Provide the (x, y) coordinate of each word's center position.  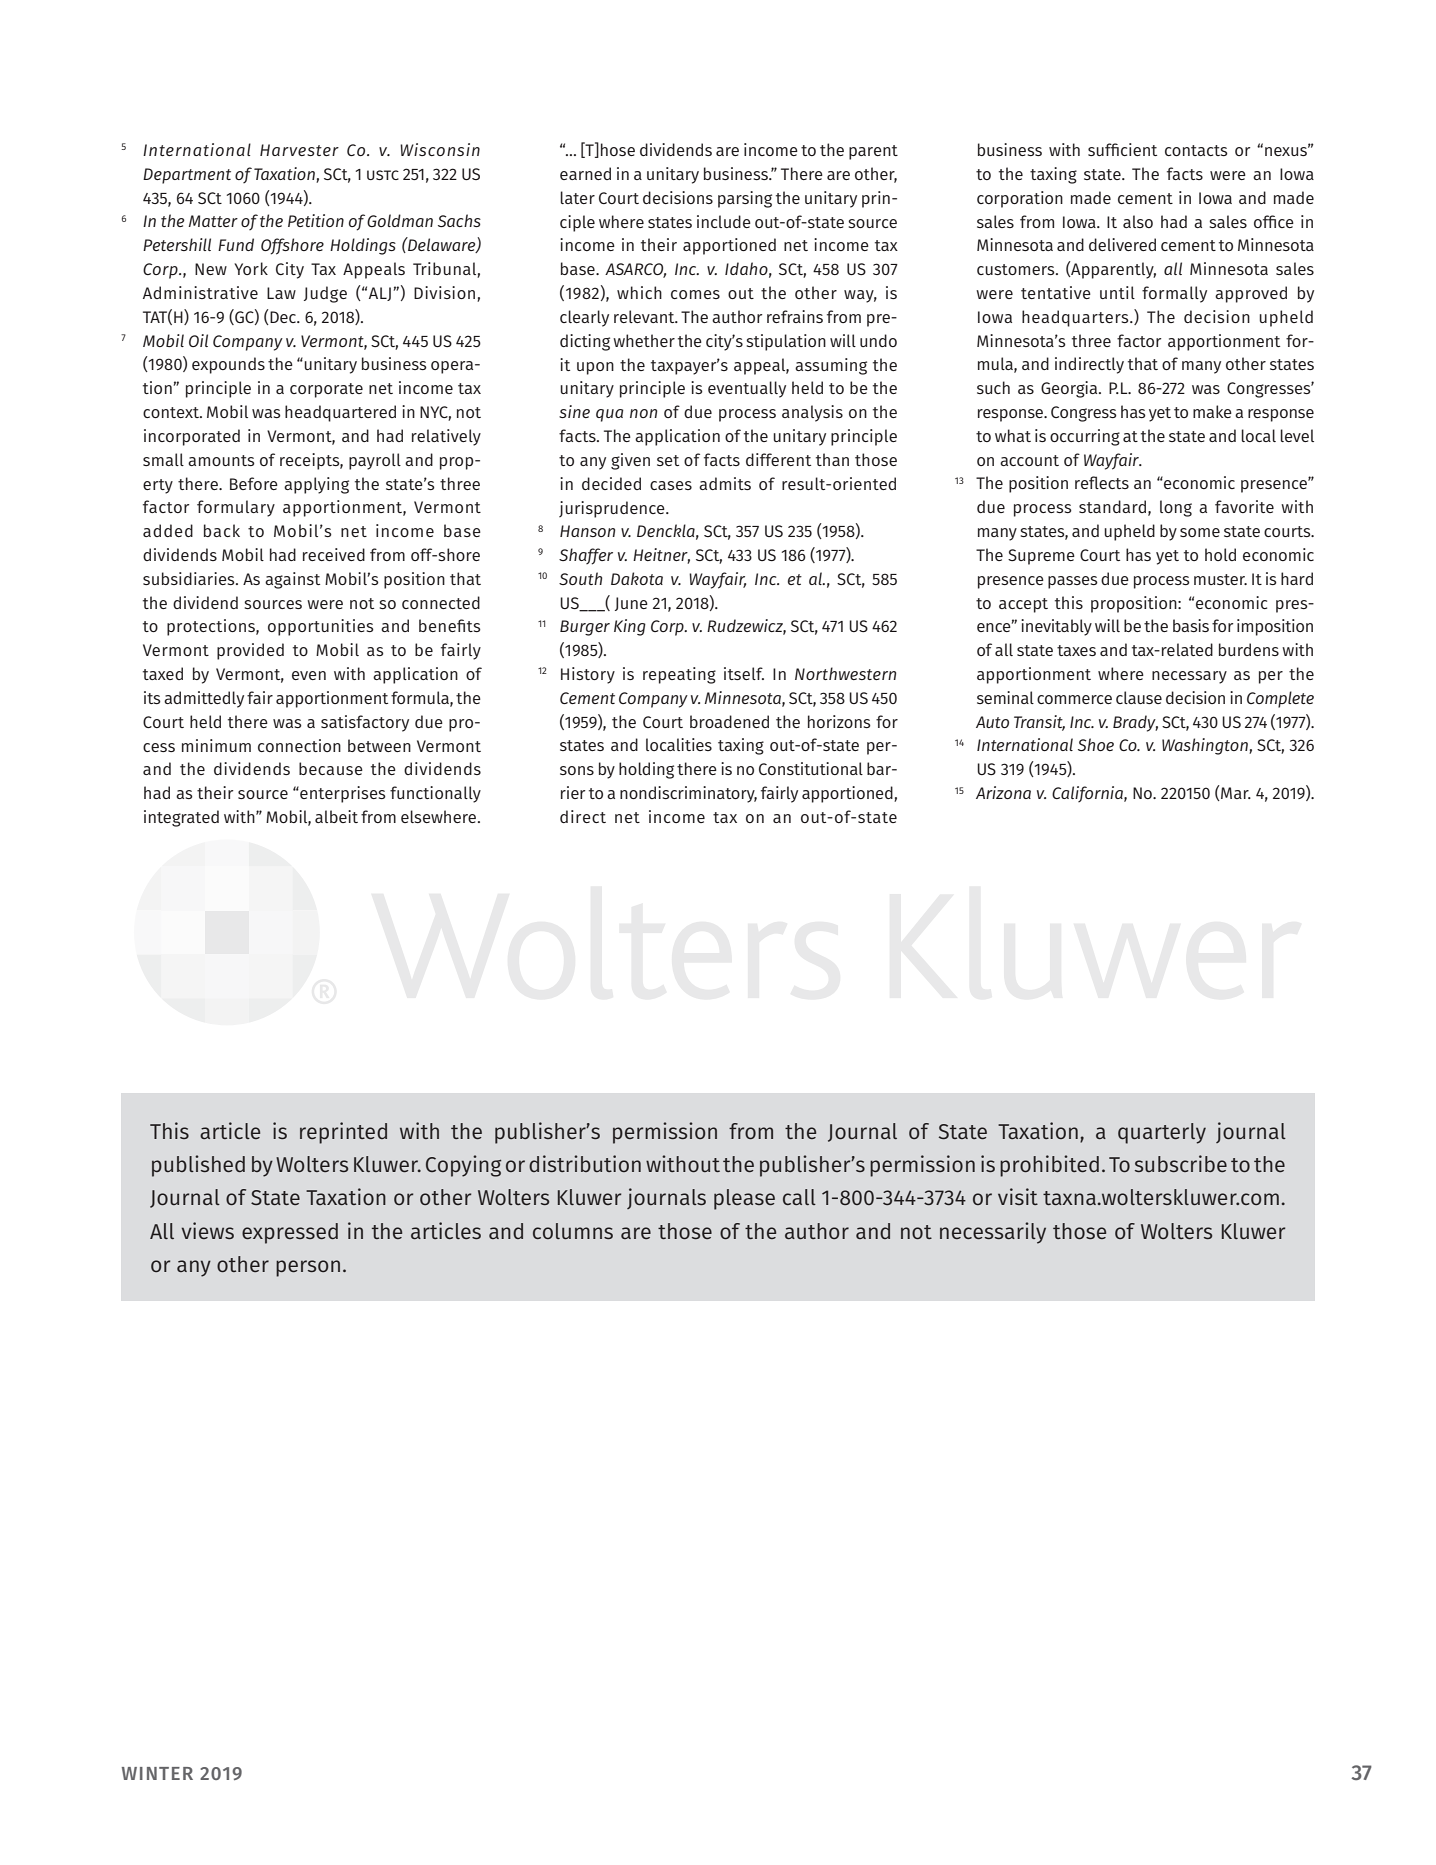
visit (1018, 1196)
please (744, 1199)
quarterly (1162, 1133)
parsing (745, 199)
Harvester (299, 150)
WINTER (157, 1773)
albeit (336, 816)
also (1138, 221)
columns (573, 1231)
